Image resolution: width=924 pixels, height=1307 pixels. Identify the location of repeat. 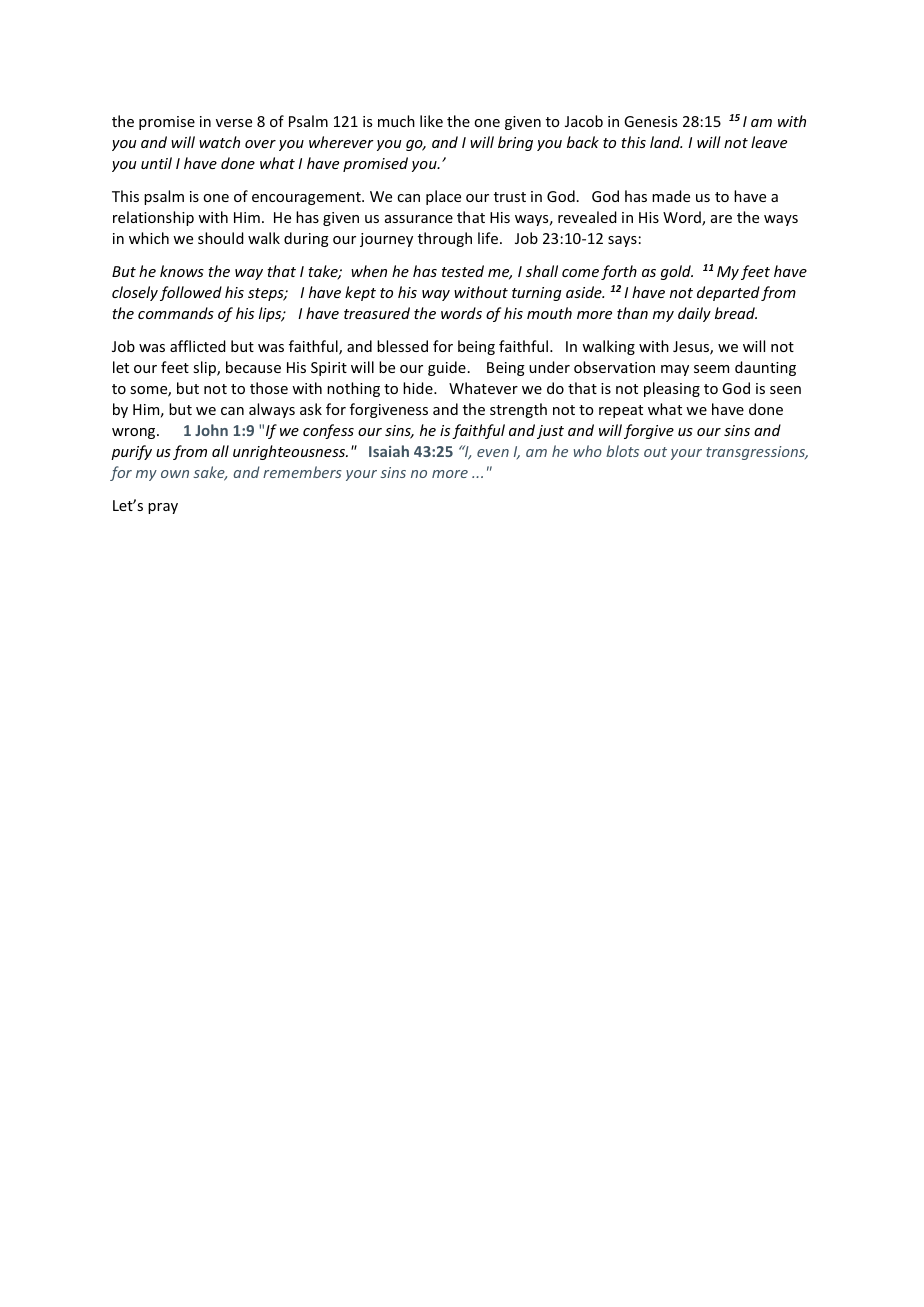
(621, 411).
